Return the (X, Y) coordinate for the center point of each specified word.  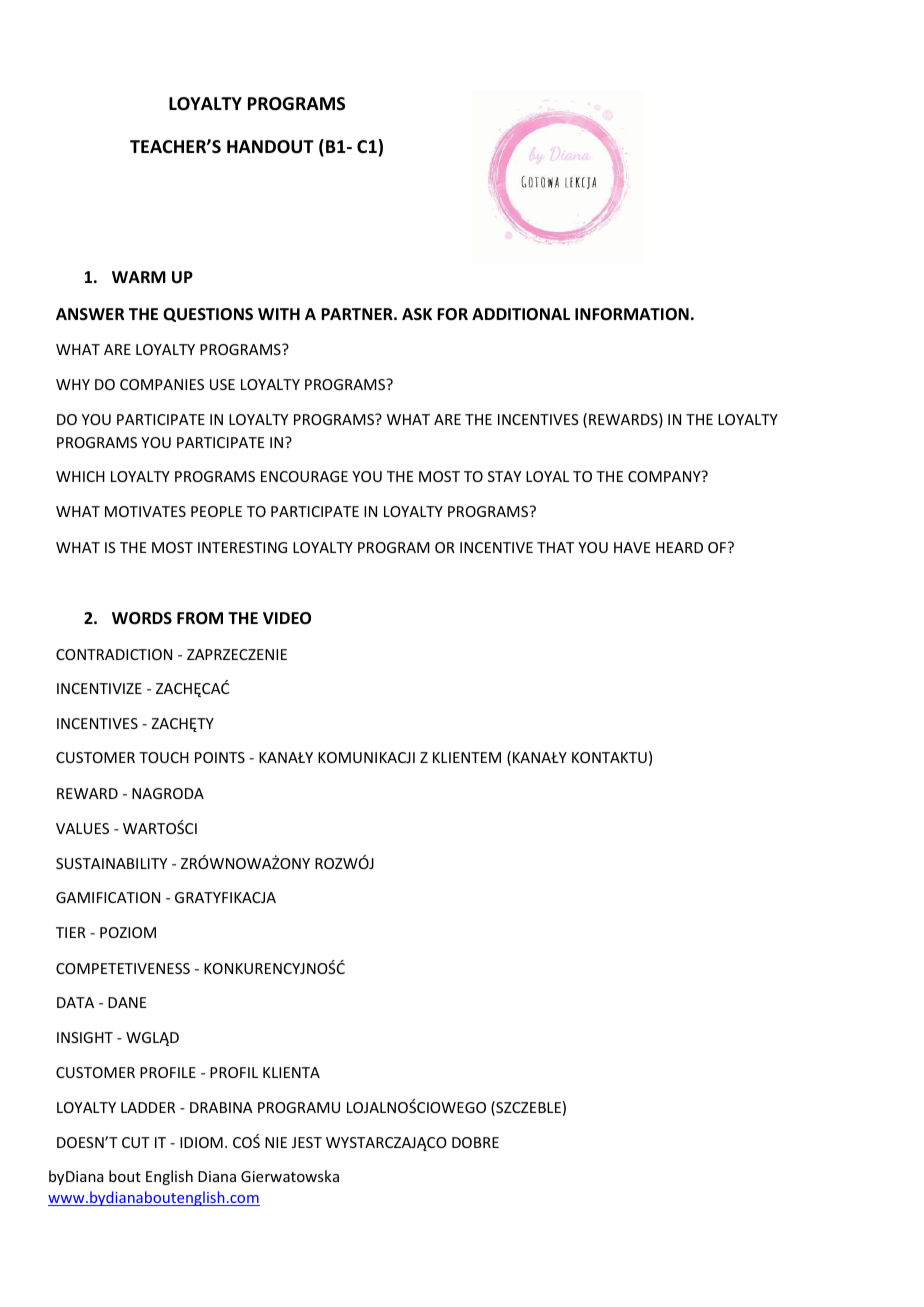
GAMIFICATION (108, 897)
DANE (127, 1002)
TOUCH (164, 757)
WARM (139, 277)
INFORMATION (632, 314)
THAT (555, 547)
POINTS (220, 757)
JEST (307, 1142)
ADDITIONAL (521, 314)
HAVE (632, 547)
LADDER (148, 1107)
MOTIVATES (145, 511)
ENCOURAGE (304, 476)
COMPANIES (162, 384)
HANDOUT (270, 147)
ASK (417, 314)
